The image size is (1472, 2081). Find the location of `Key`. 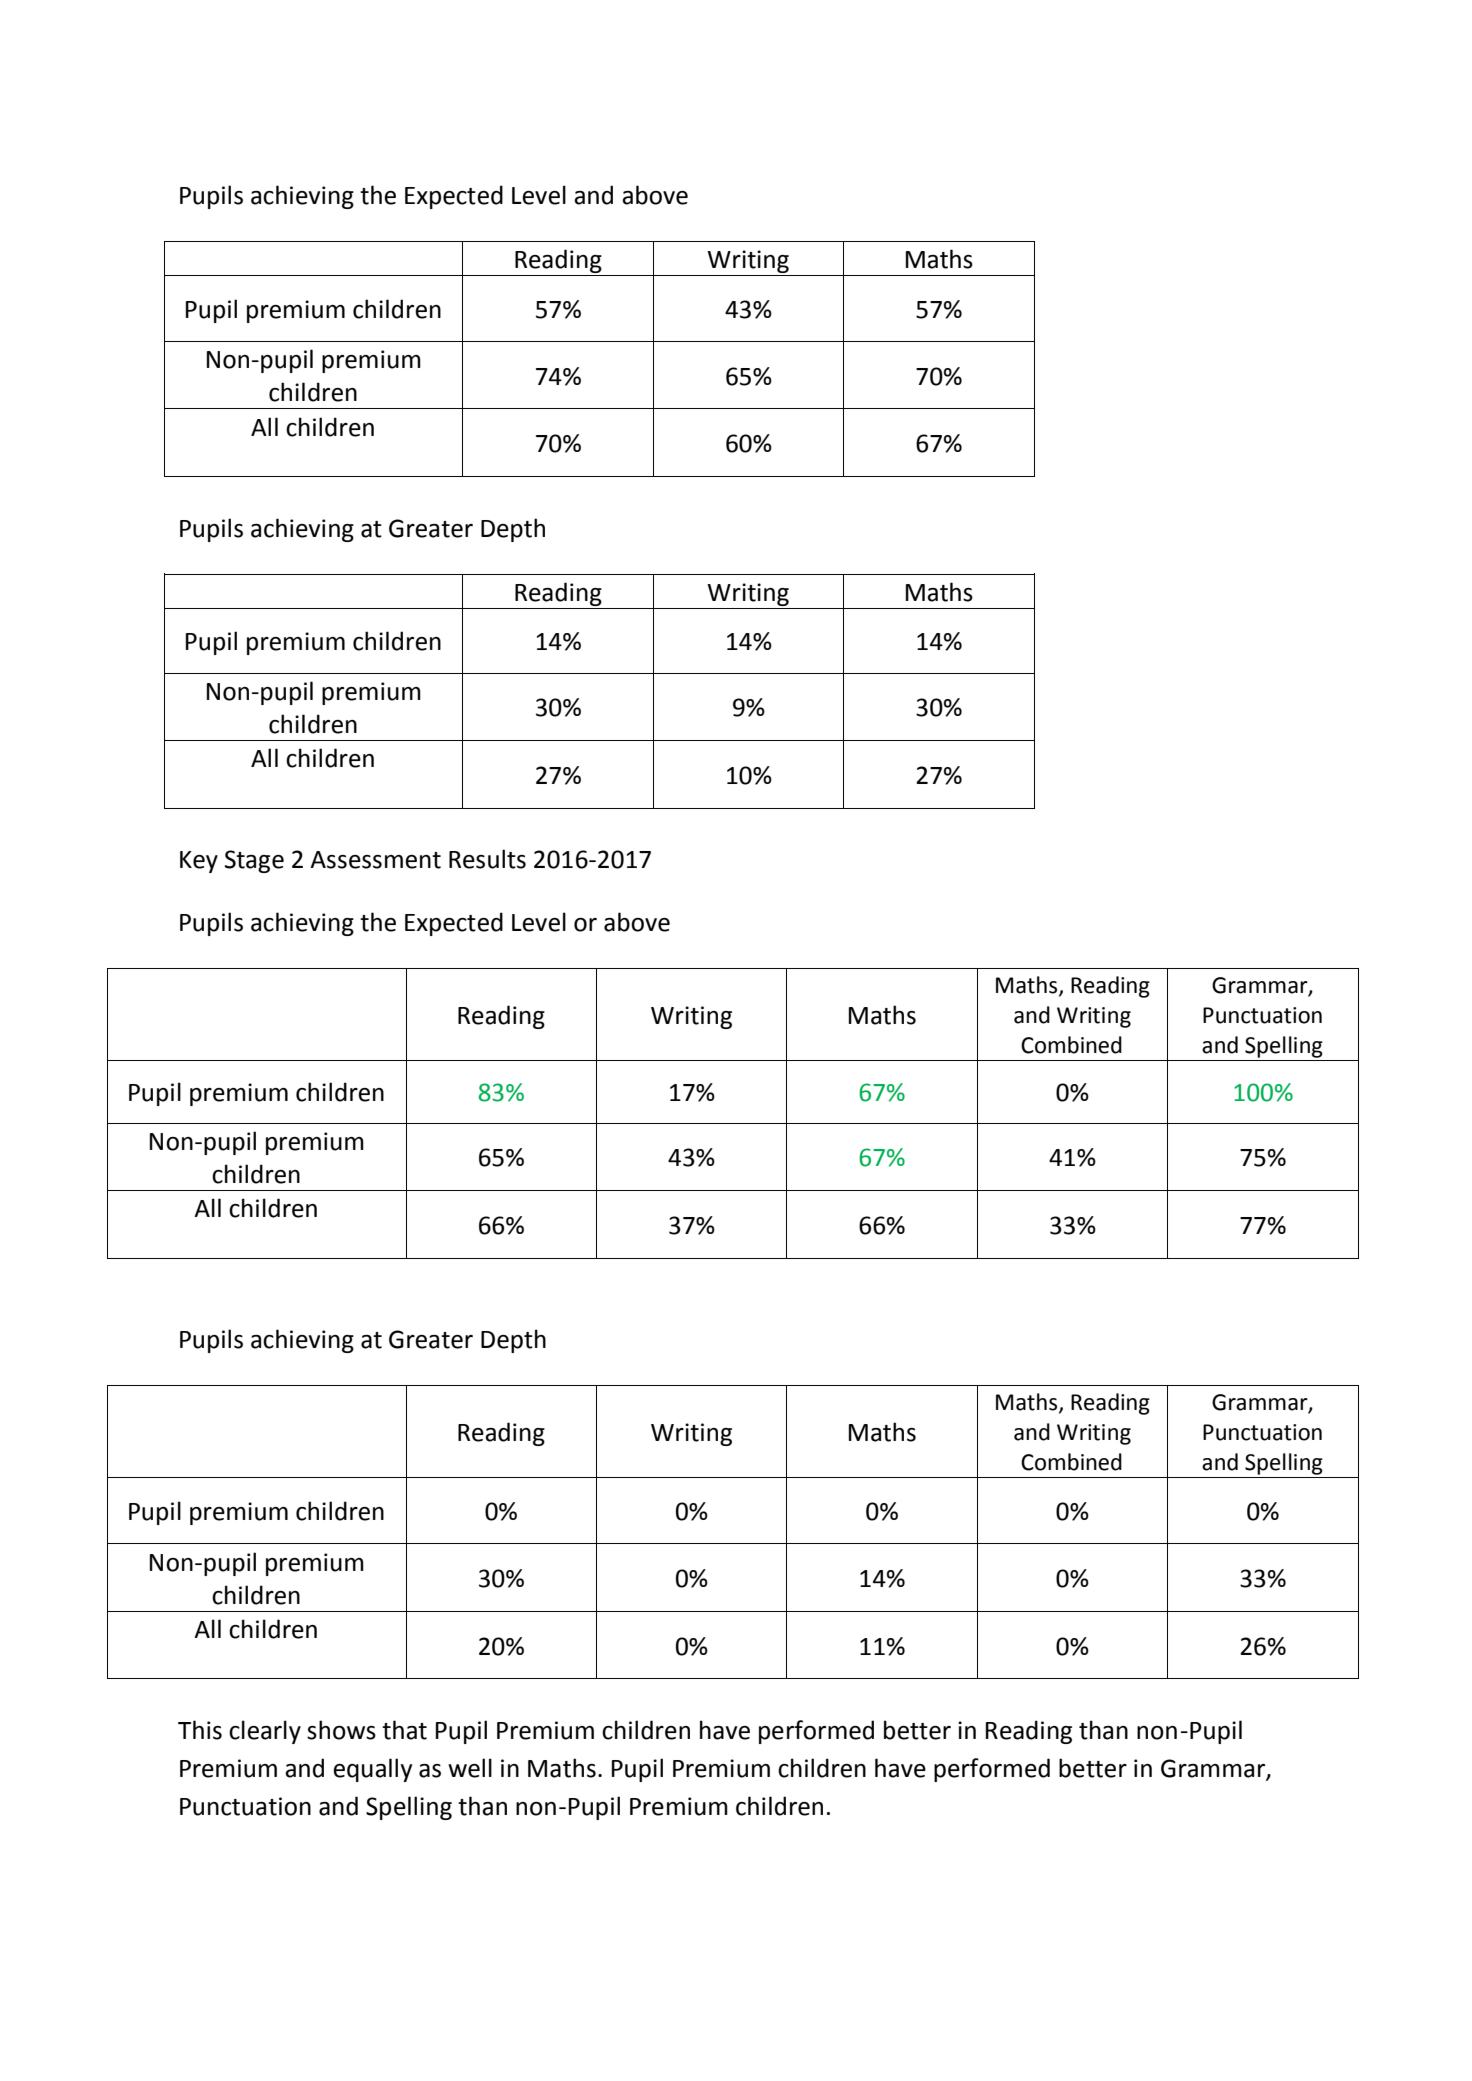

Key is located at coordinates (199, 862).
